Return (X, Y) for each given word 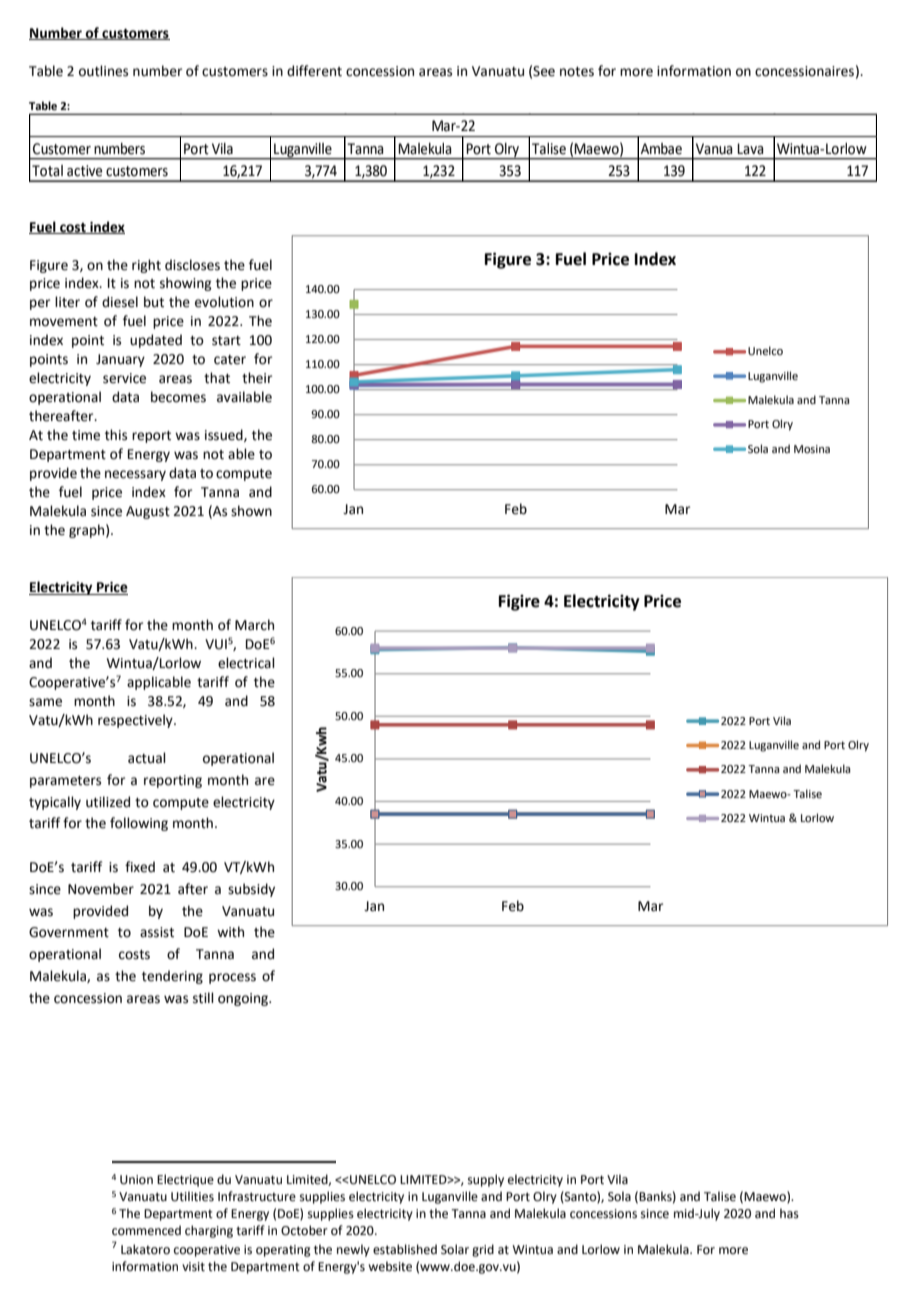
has (789, 1213)
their (257, 378)
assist (157, 932)
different (314, 71)
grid (483, 1250)
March (254, 625)
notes (577, 72)
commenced (146, 1230)
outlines (103, 71)
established (405, 1249)
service (124, 378)
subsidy (251, 890)
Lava (750, 149)
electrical (246, 663)
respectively (136, 721)
